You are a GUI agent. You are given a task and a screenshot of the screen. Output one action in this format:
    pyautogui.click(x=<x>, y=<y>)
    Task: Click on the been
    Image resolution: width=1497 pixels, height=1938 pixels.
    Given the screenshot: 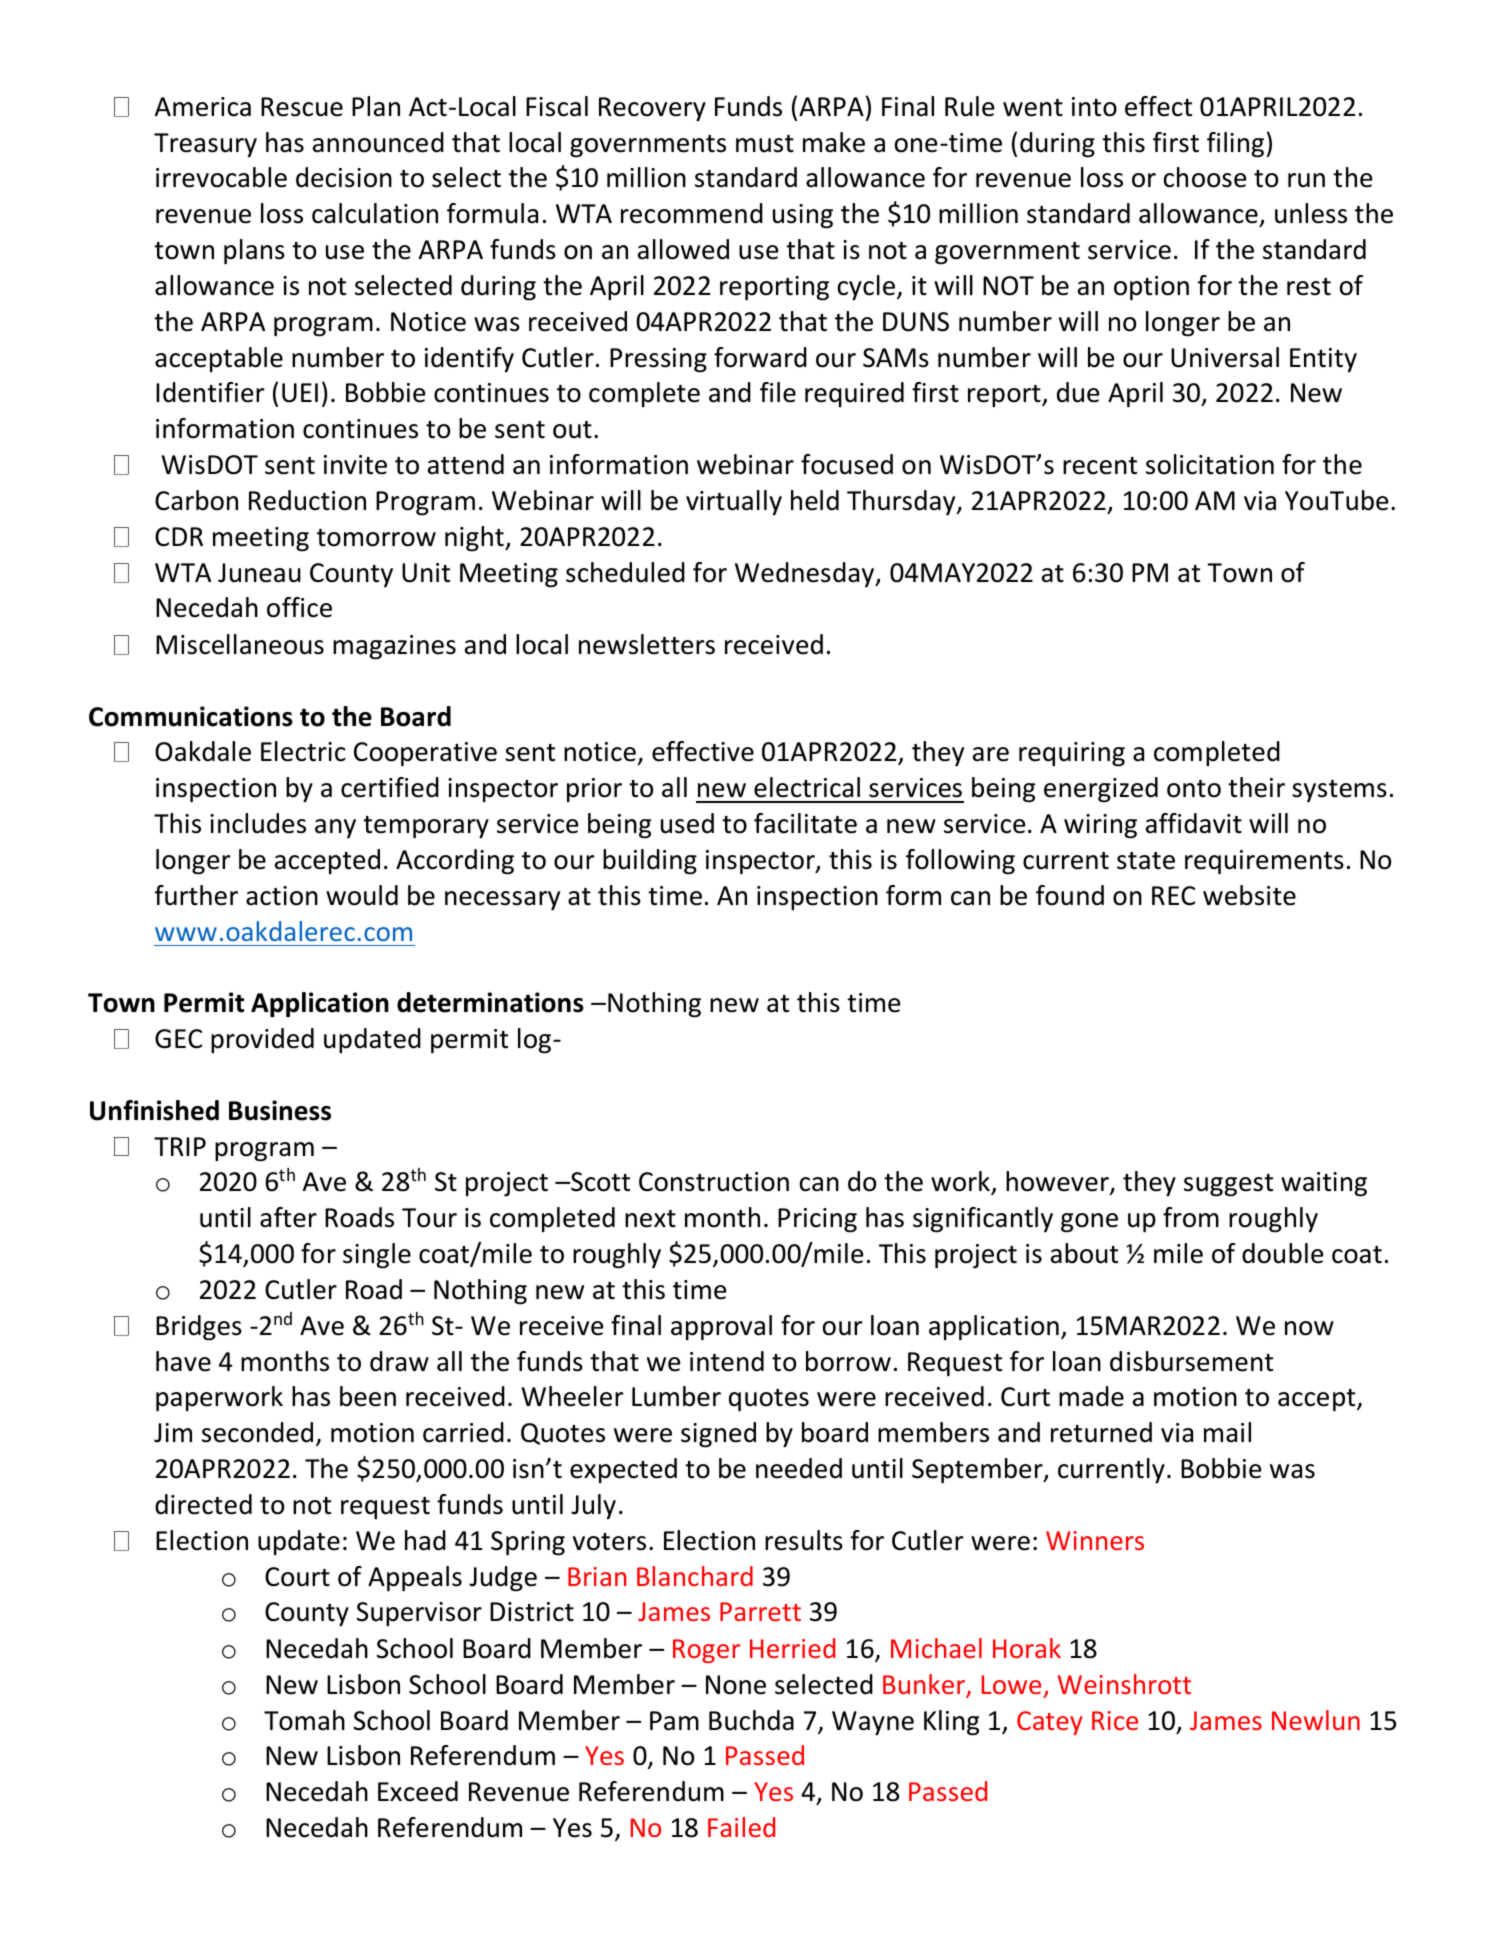 What is the action you would take?
    pyautogui.click(x=368, y=1396)
